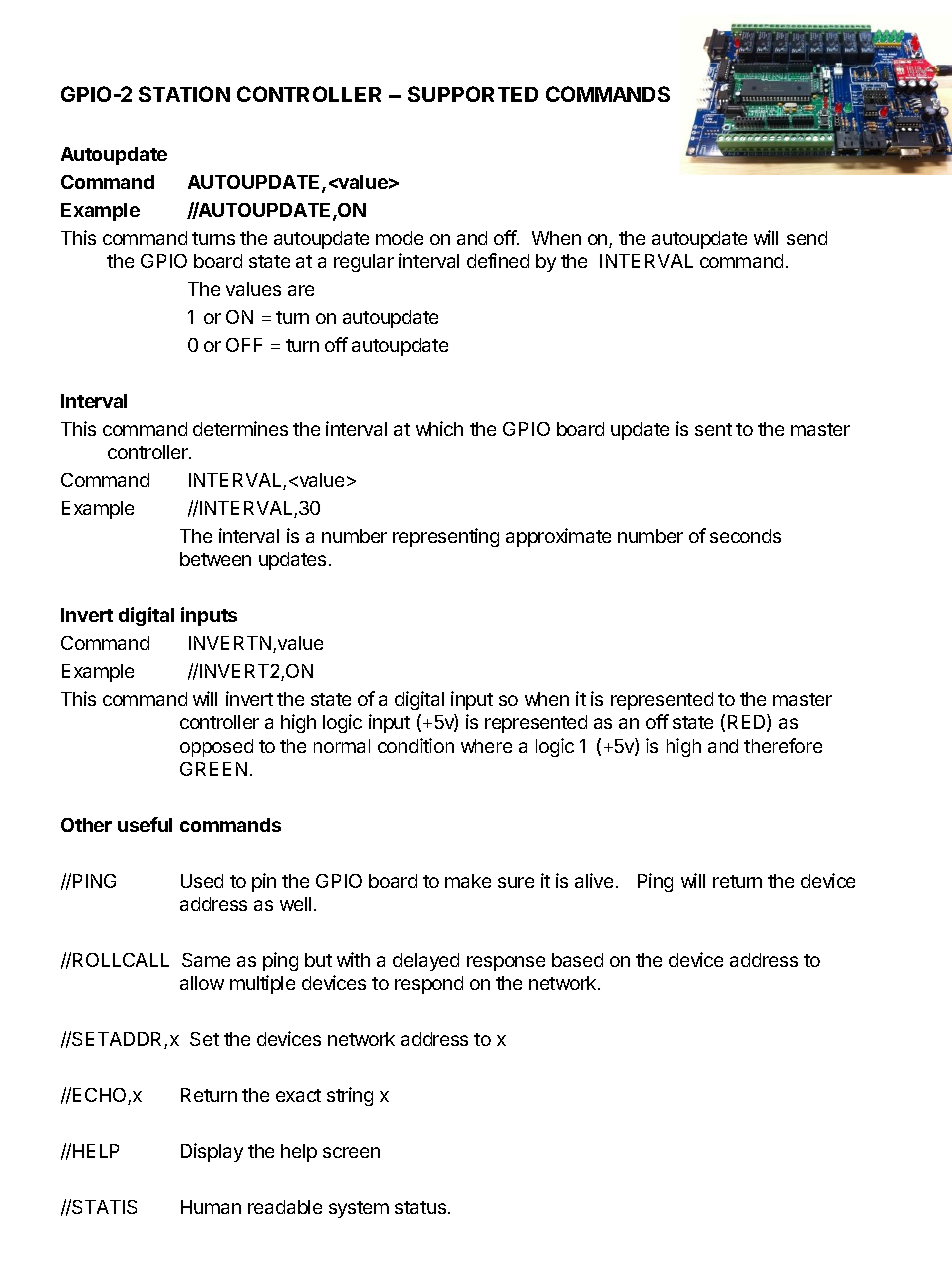 This screenshot has height=1270, width=952. What do you see at coordinates (577, 960) in the screenshot?
I see `based` at bounding box center [577, 960].
